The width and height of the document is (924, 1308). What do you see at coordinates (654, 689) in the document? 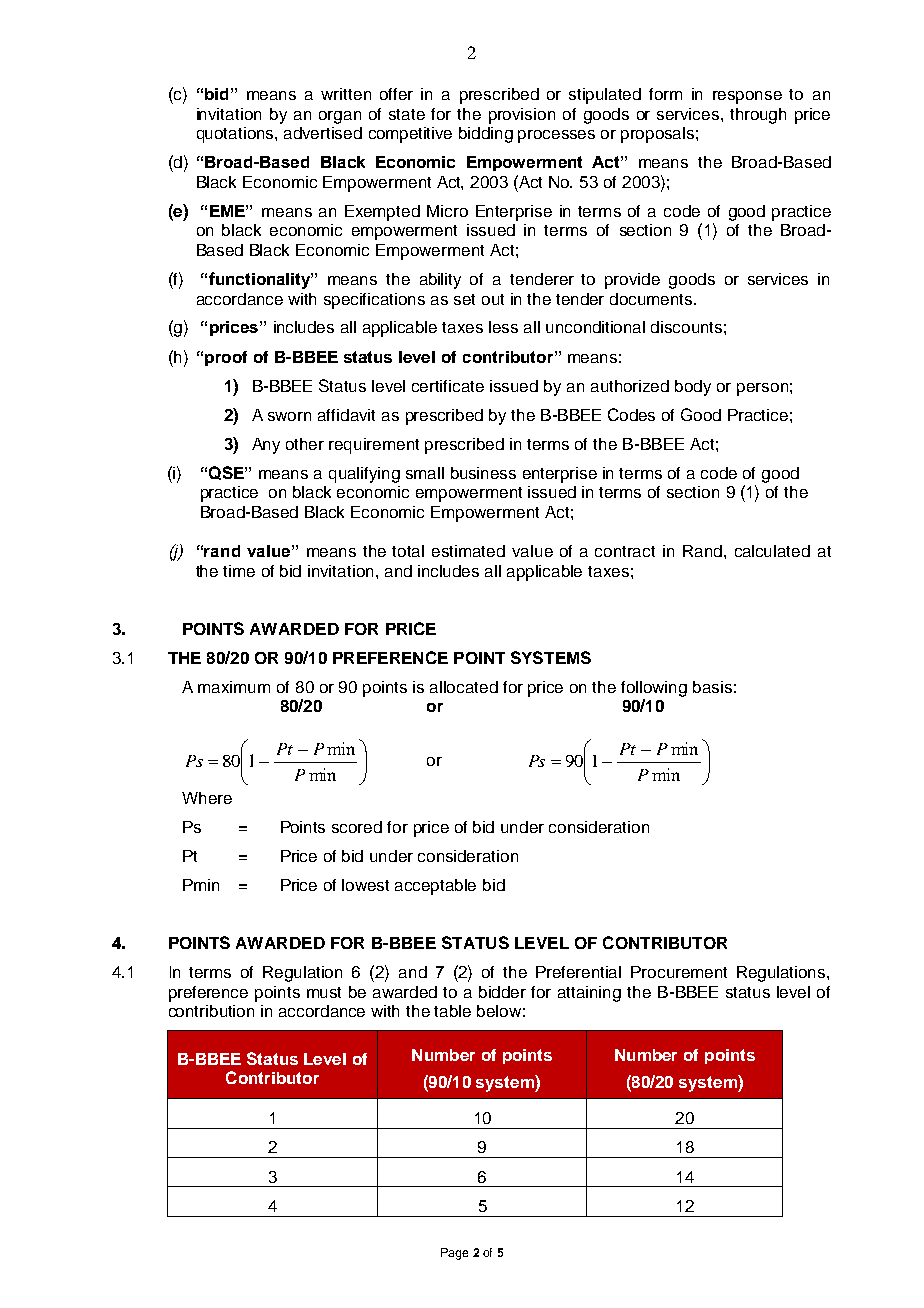
I see `following` at bounding box center [654, 689].
